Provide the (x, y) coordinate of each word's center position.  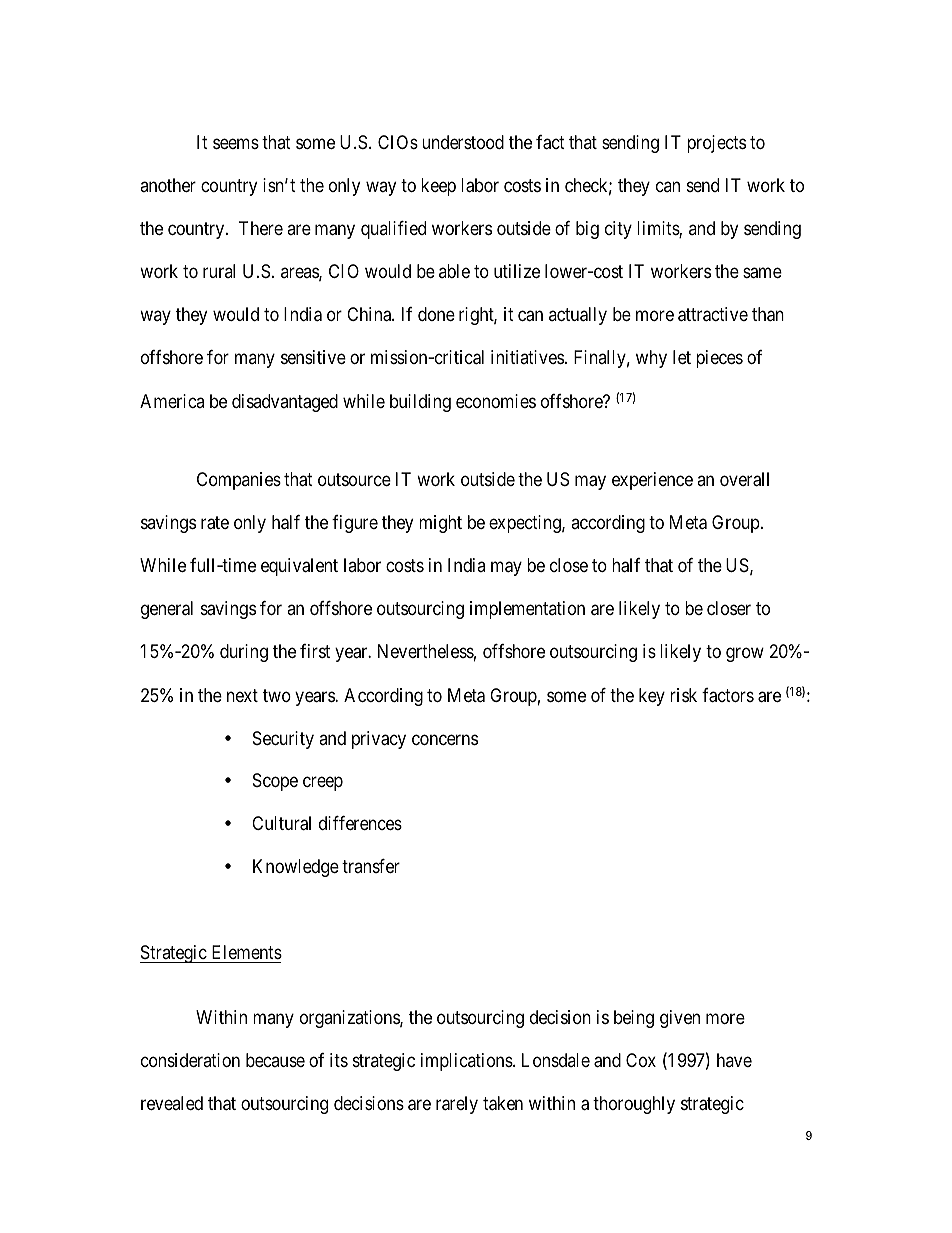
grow (745, 655)
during (244, 653)
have (734, 1060)
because (275, 1060)
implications (467, 1062)
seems (236, 144)
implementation (527, 610)
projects (716, 144)
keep (438, 187)
